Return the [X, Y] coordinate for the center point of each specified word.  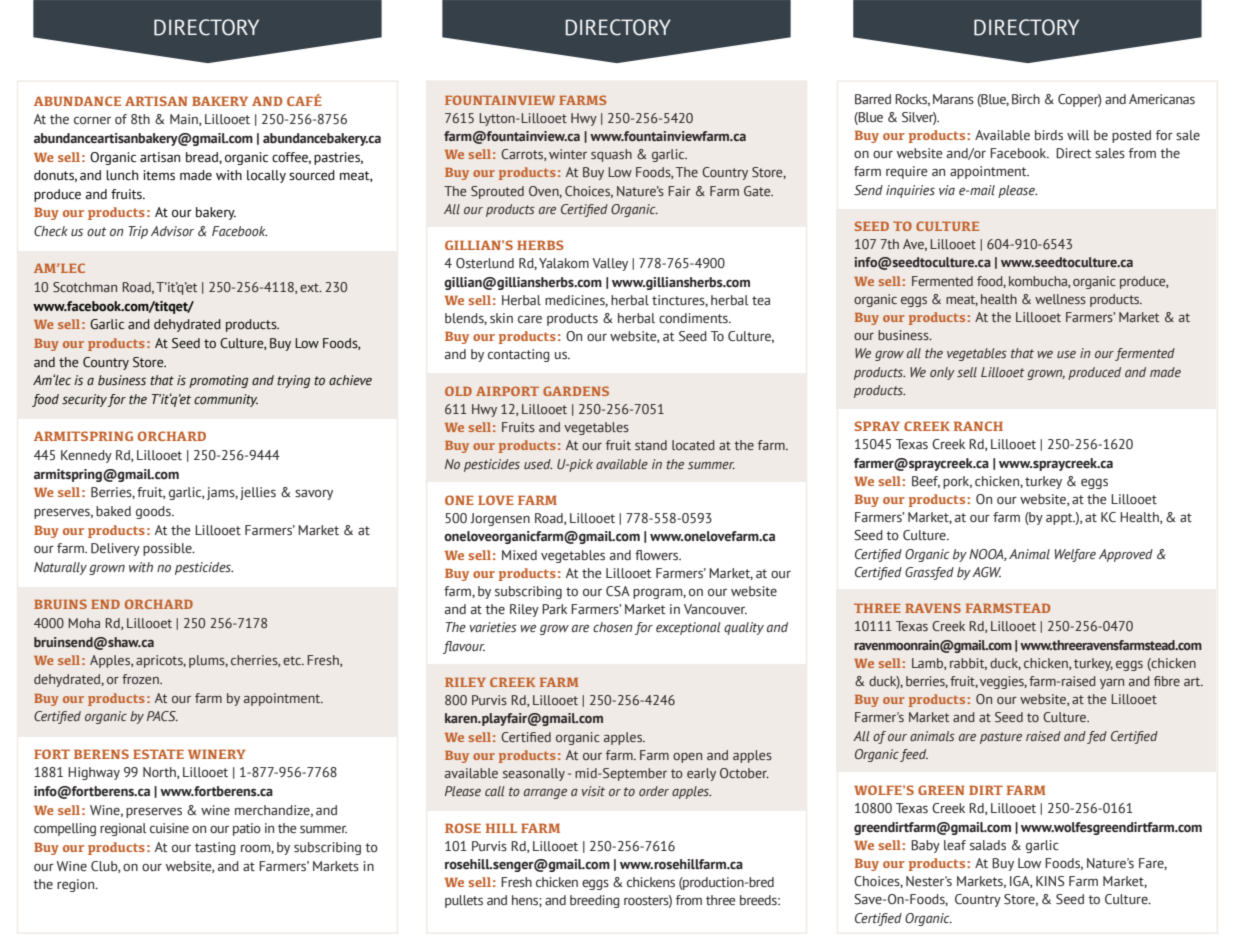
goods [154, 512]
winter [568, 154]
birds [1049, 135]
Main [185, 120]
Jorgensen [500, 519]
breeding [595, 901]
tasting [215, 848]
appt [1060, 519]
